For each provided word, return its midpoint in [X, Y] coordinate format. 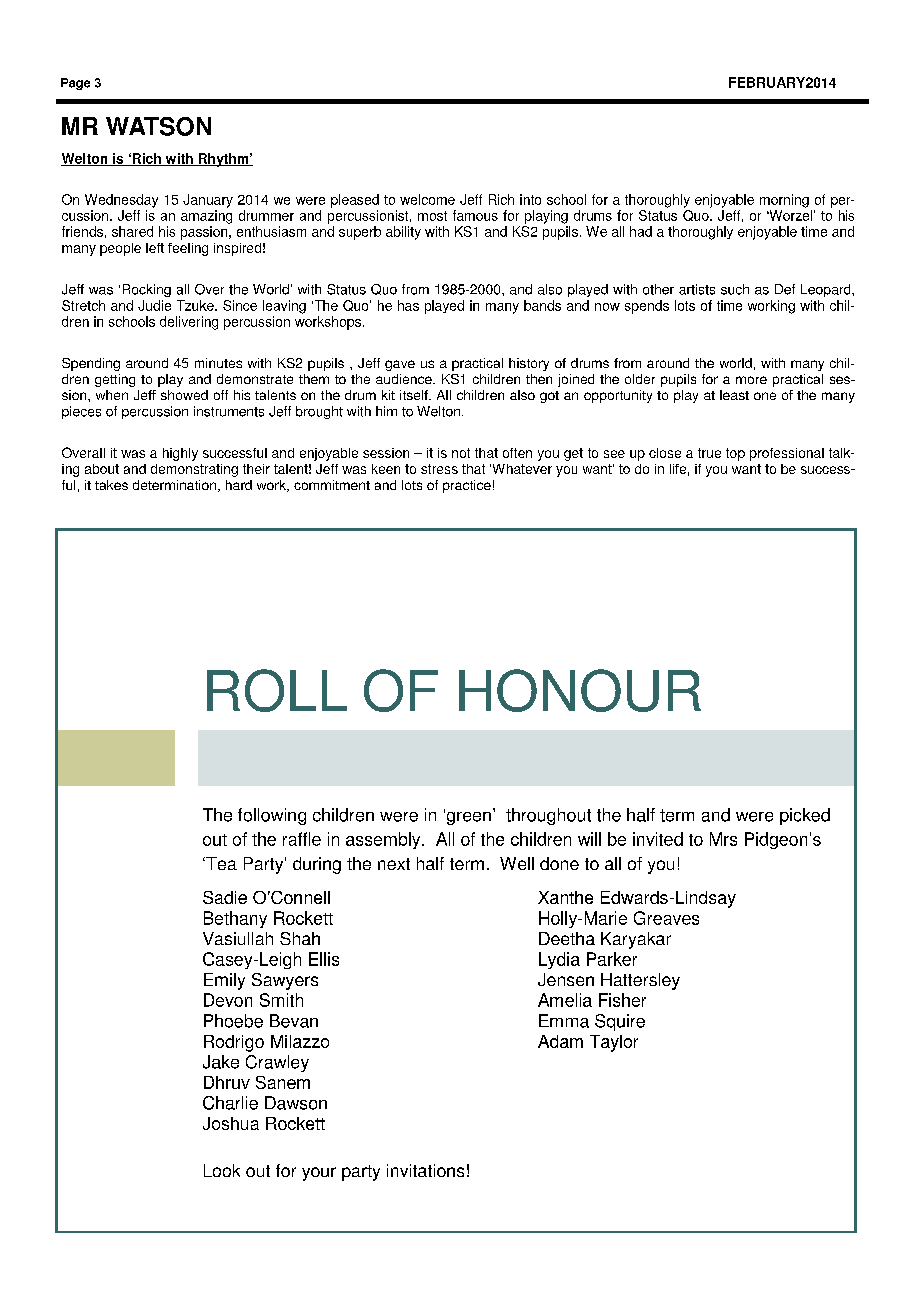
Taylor [614, 1043]
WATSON [158, 126]
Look [222, 1170]
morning [784, 201]
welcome [427, 199]
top [735, 454]
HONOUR [580, 690]
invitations [425, 1170]
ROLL [277, 690]
